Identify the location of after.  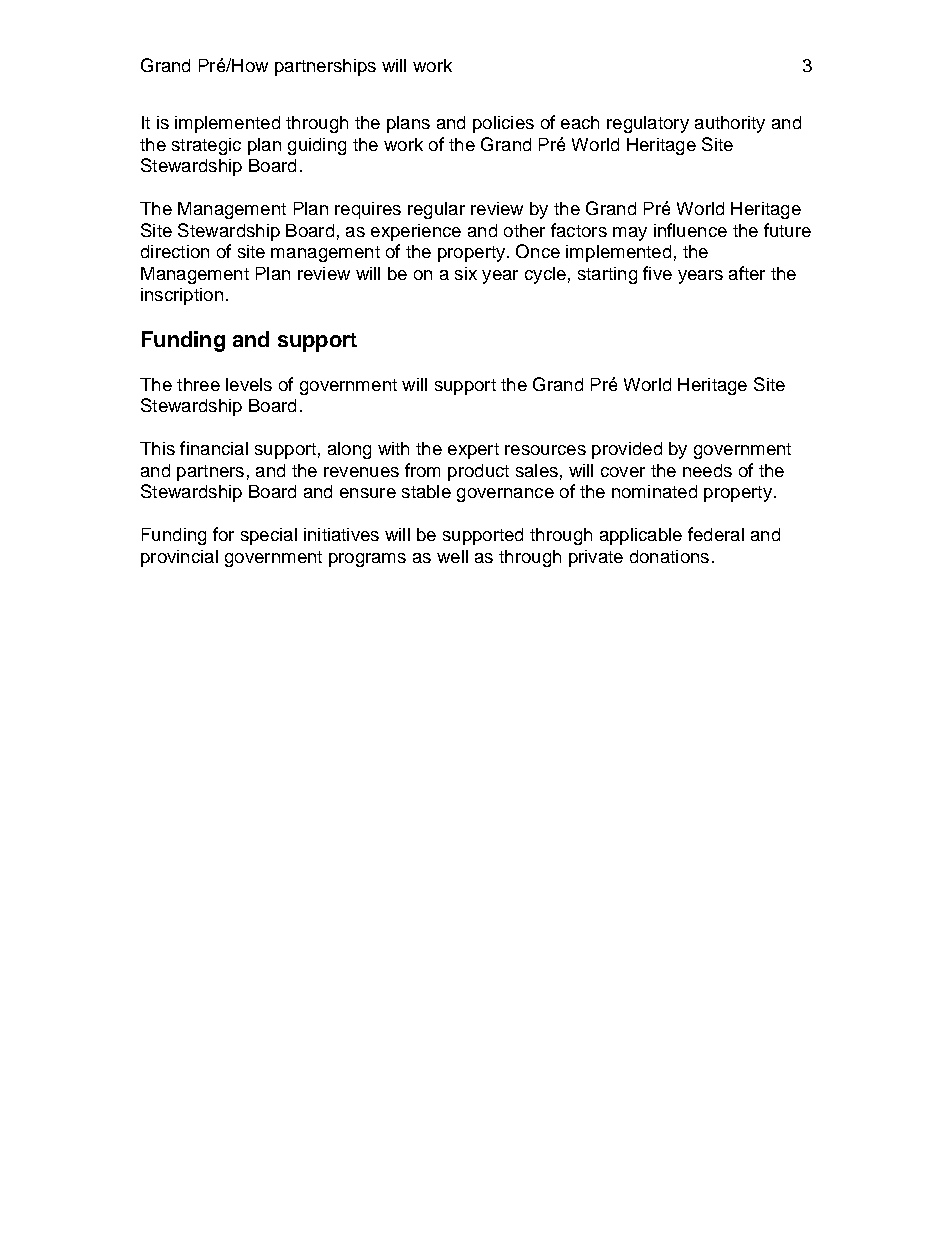
(747, 273).
